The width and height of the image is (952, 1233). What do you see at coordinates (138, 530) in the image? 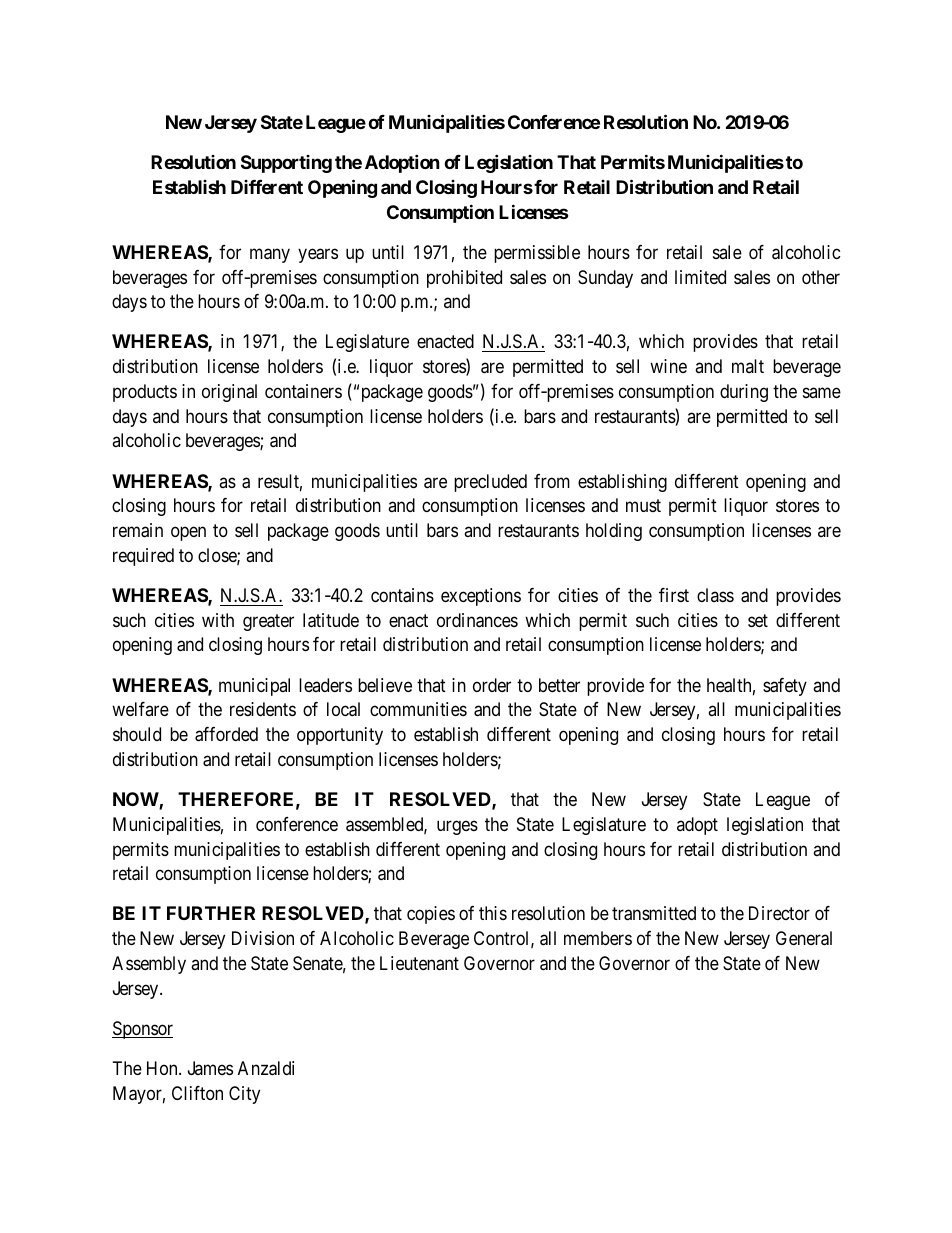
I see `remain` at bounding box center [138, 530].
